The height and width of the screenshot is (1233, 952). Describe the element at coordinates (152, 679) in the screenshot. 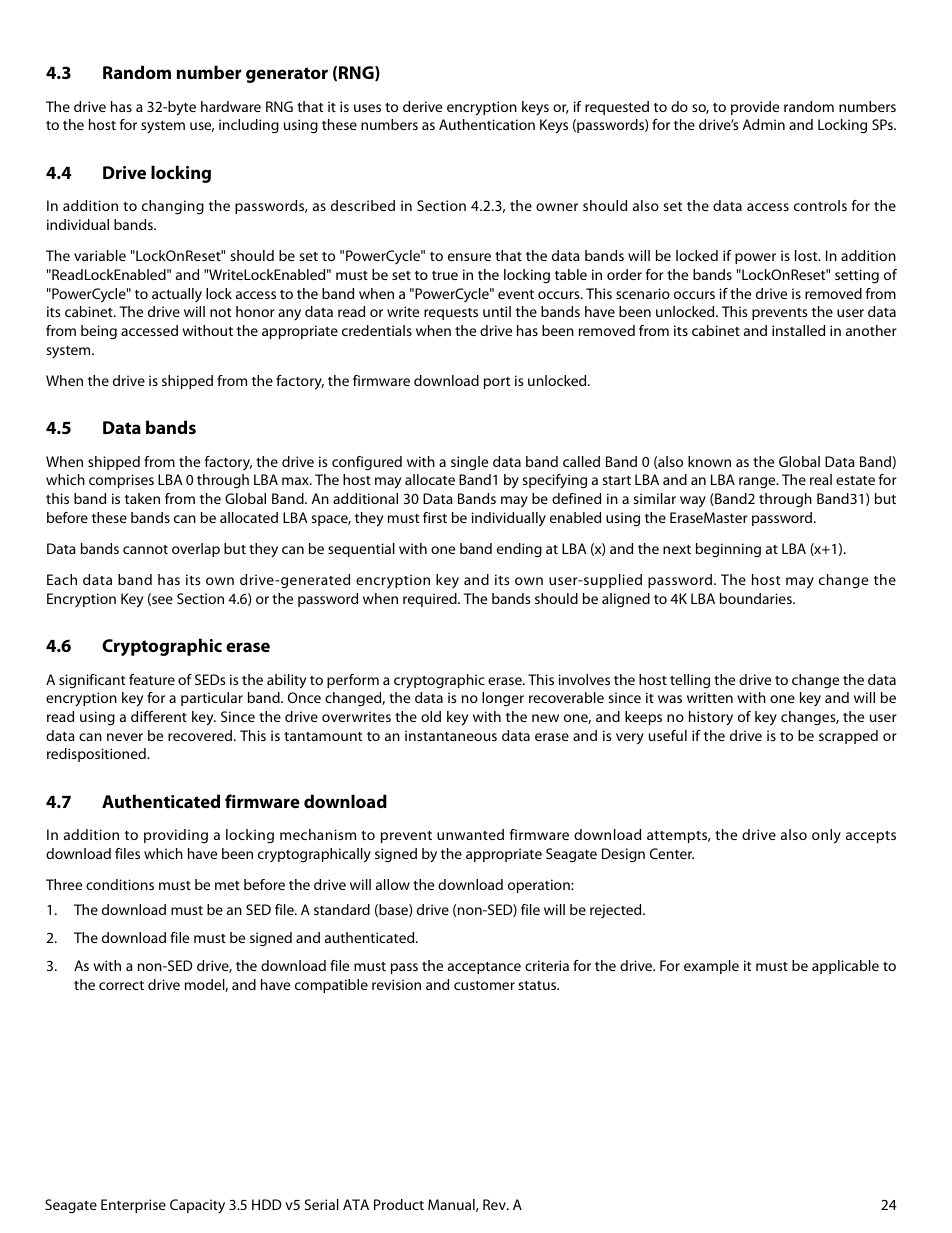

I see `feature` at that location.
